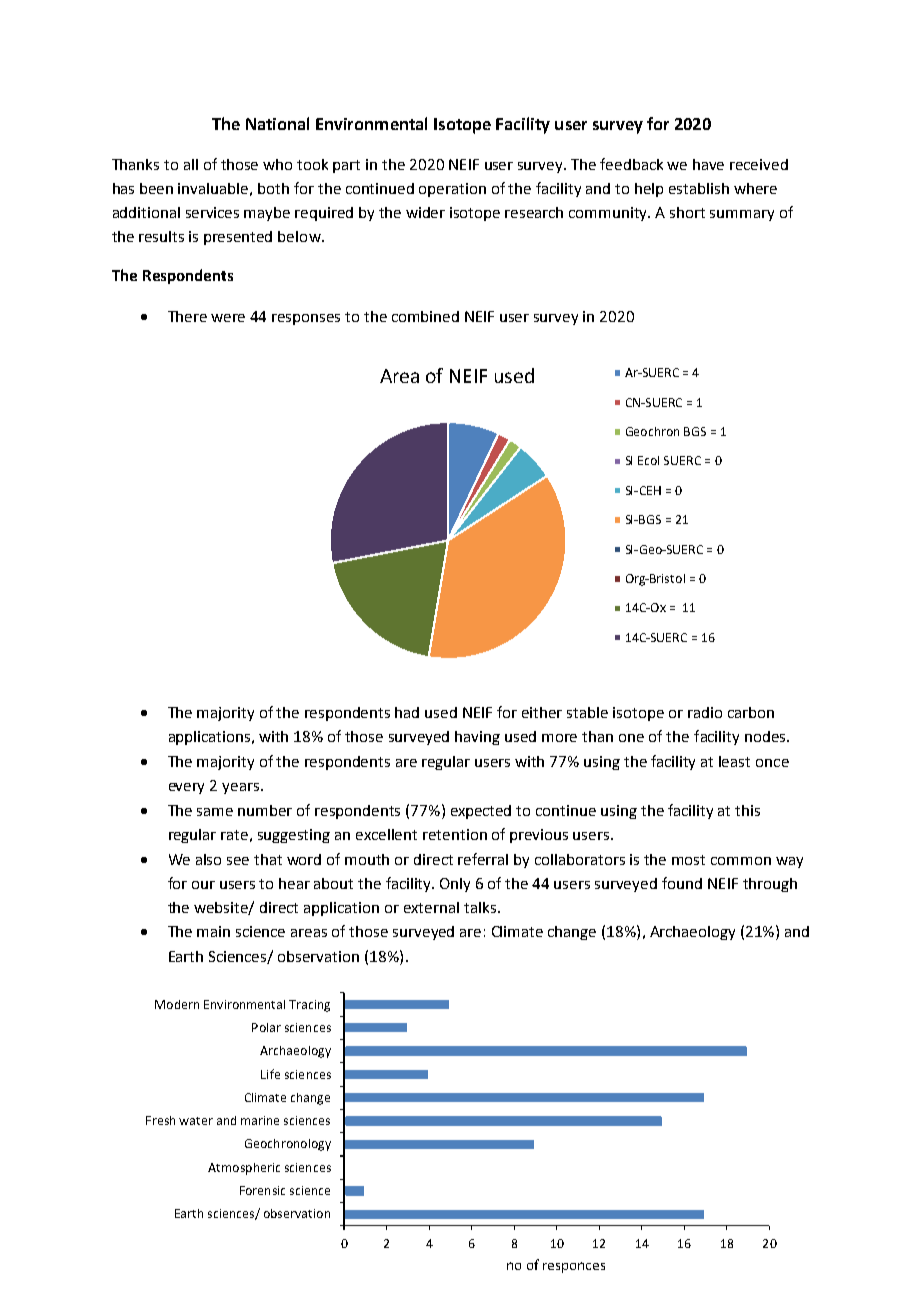 Image resolution: width=924 pixels, height=1308 pixels. What do you see at coordinates (191, 164) in the screenshot?
I see `all` at bounding box center [191, 164].
